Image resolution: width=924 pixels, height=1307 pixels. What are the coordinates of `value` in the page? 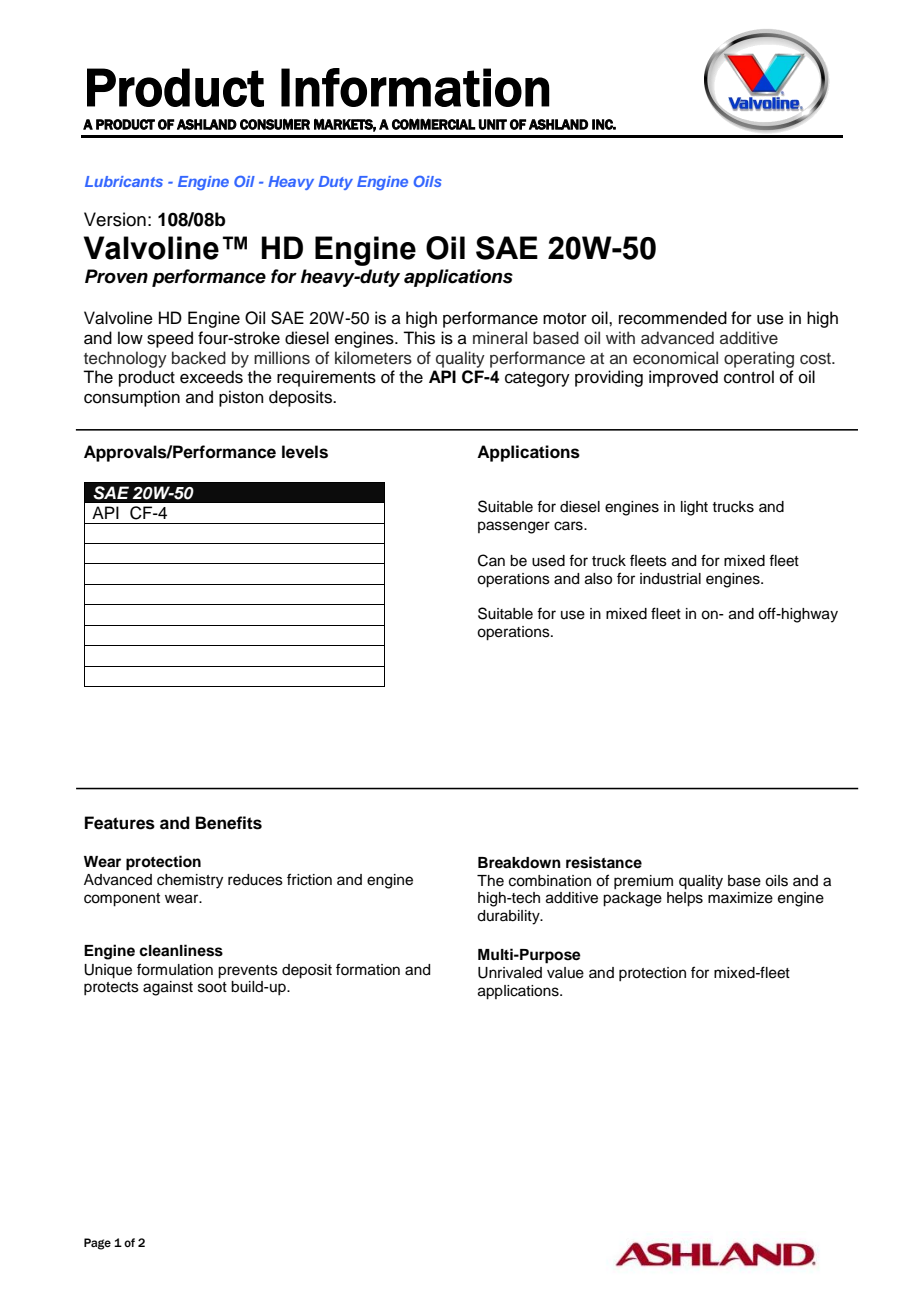 It's located at (565, 973).
